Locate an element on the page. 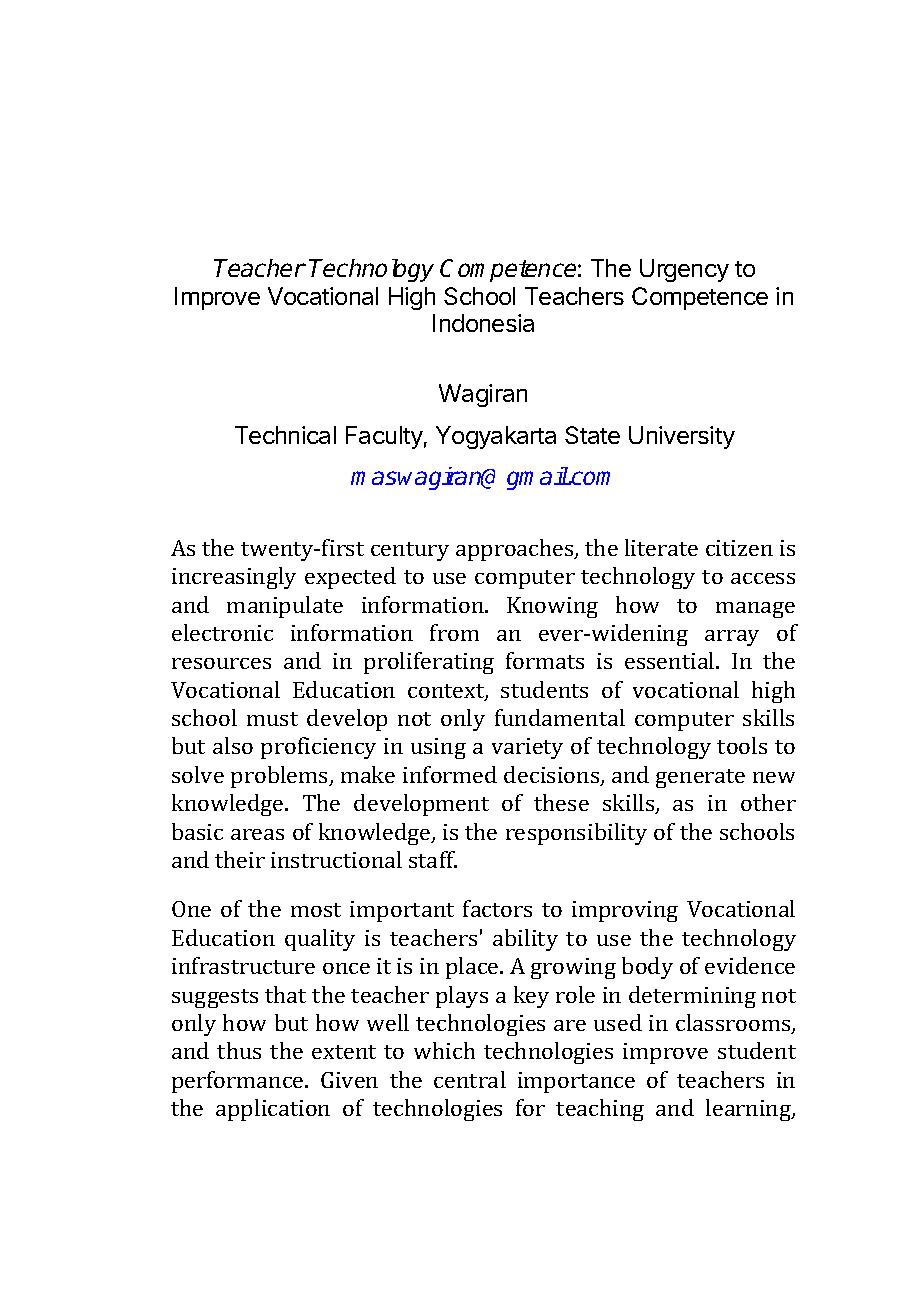 The width and height of the image is (924, 1308). learning is located at coordinates (749, 1110).
